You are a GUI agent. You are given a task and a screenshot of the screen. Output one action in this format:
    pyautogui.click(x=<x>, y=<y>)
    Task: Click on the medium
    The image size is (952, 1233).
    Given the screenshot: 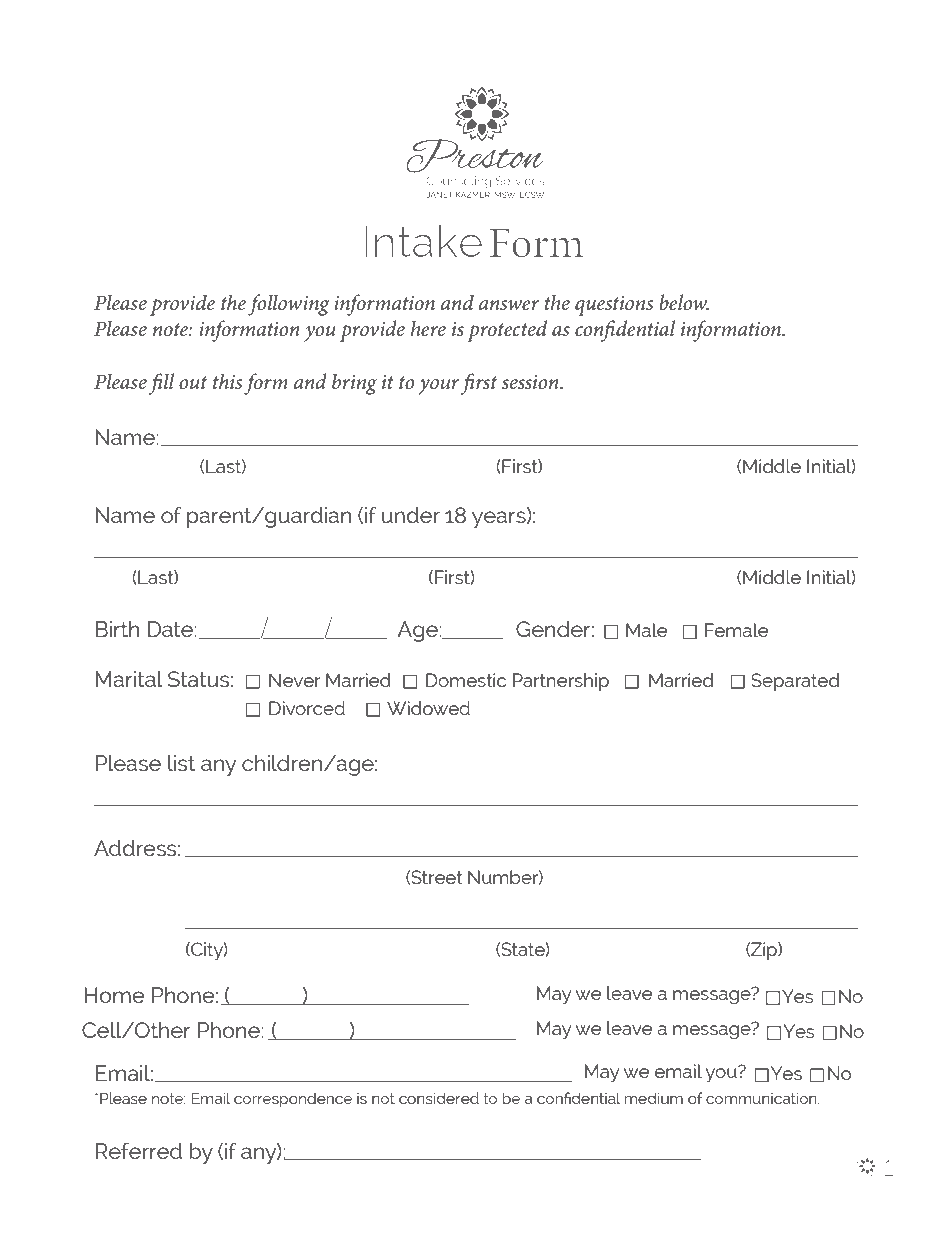 What is the action you would take?
    pyautogui.click(x=653, y=1098)
